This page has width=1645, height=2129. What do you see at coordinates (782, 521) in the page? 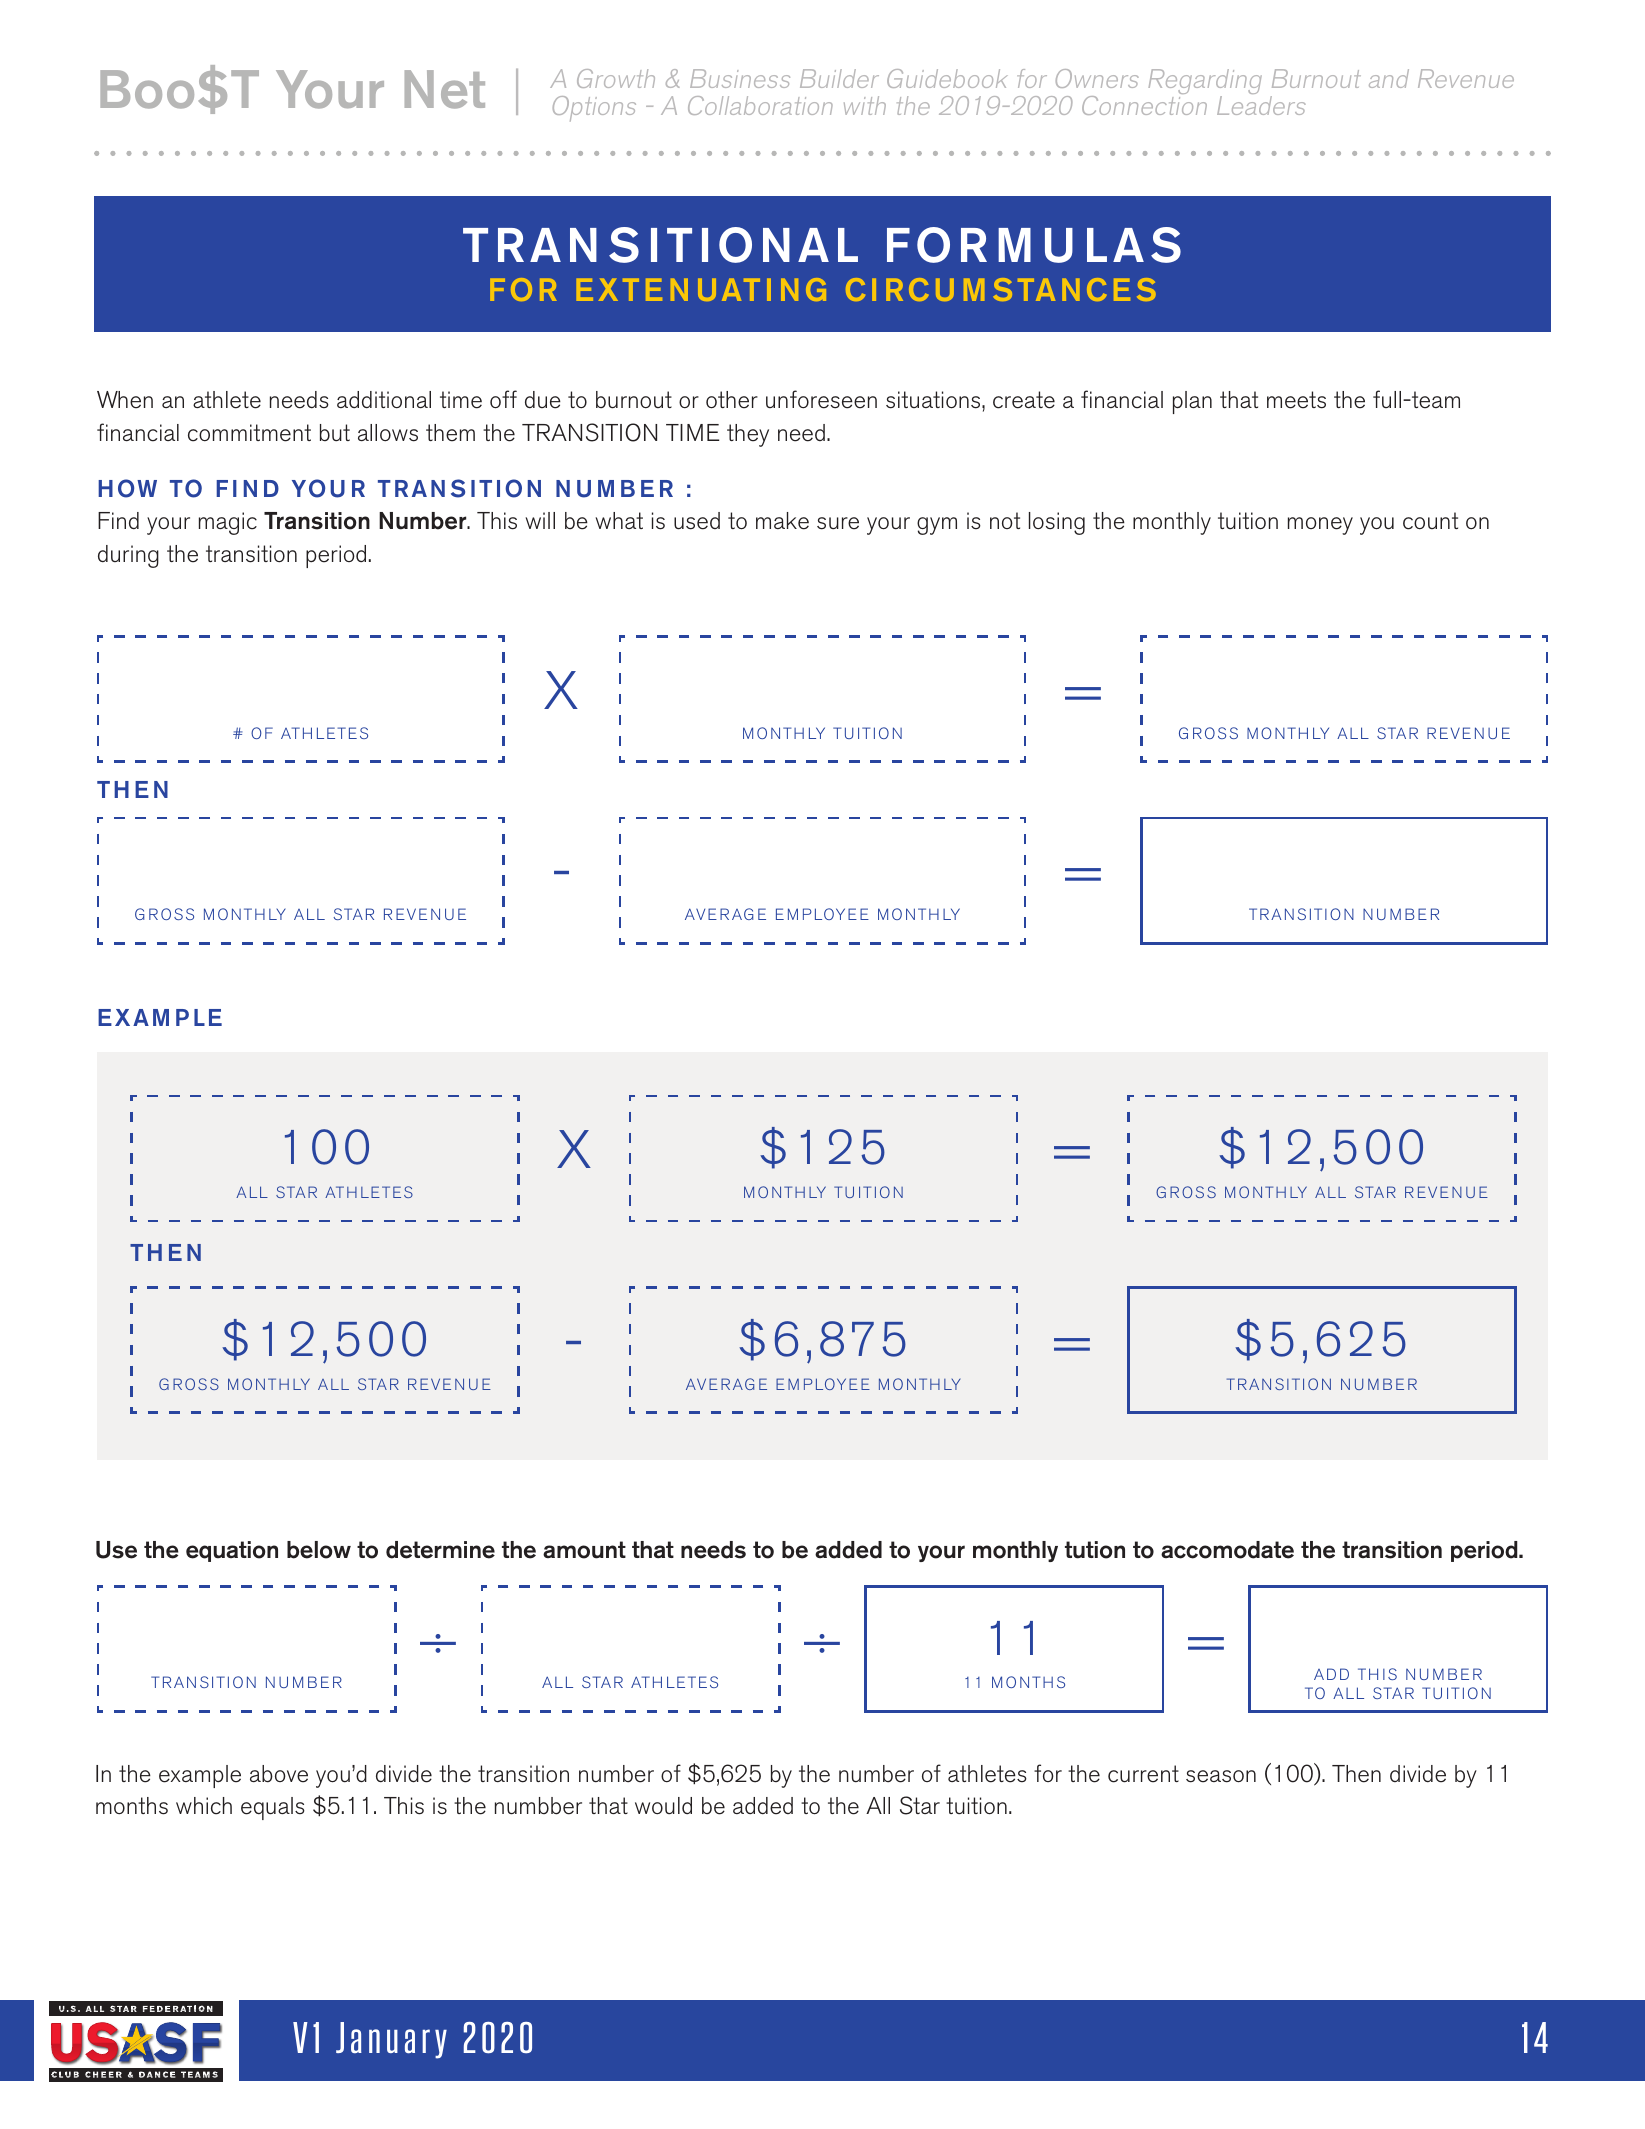
I see `make` at bounding box center [782, 521].
